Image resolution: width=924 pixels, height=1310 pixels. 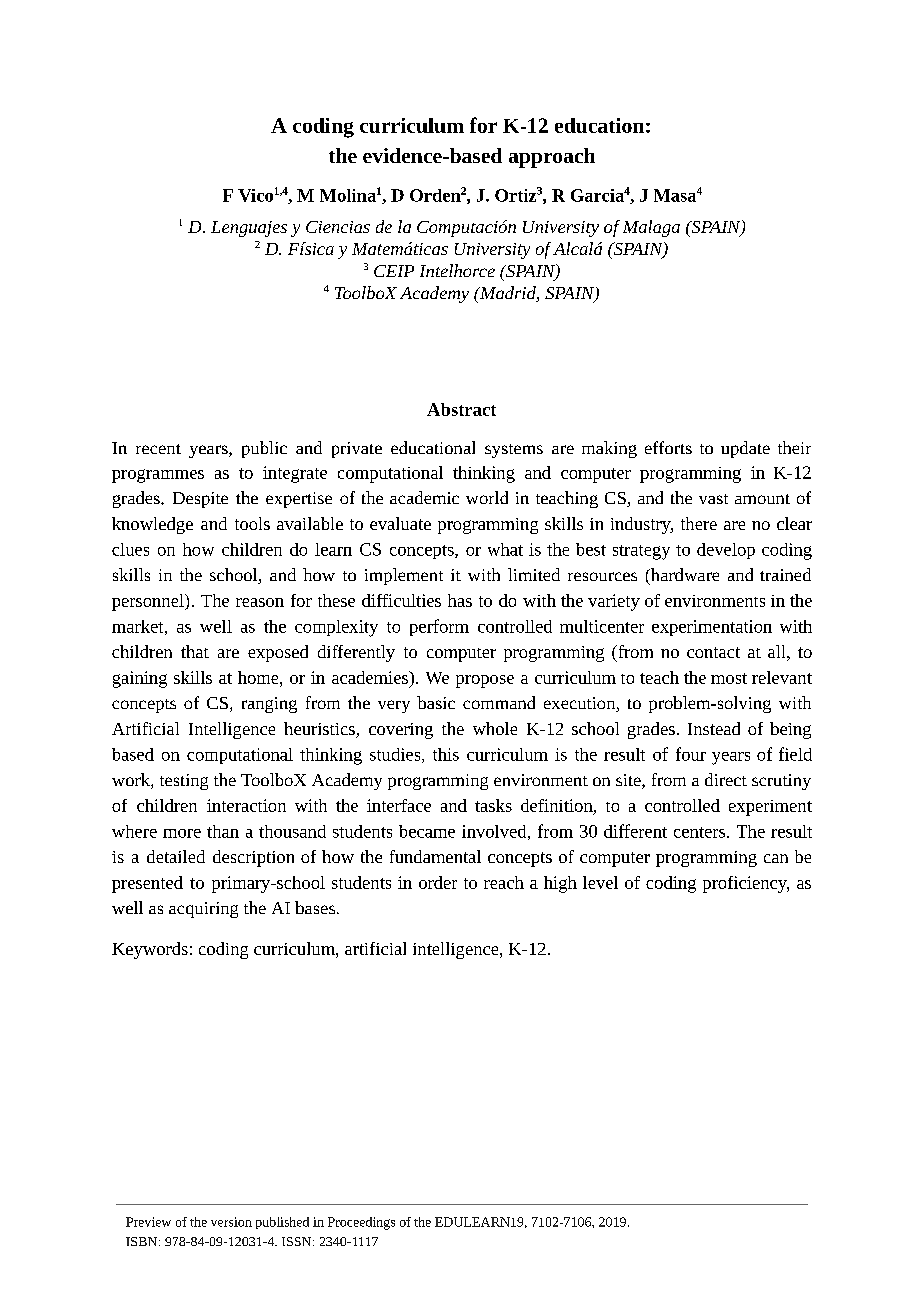 What do you see at coordinates (259, 677) in the image?
I see `home` at bounding box center [259, 677].
